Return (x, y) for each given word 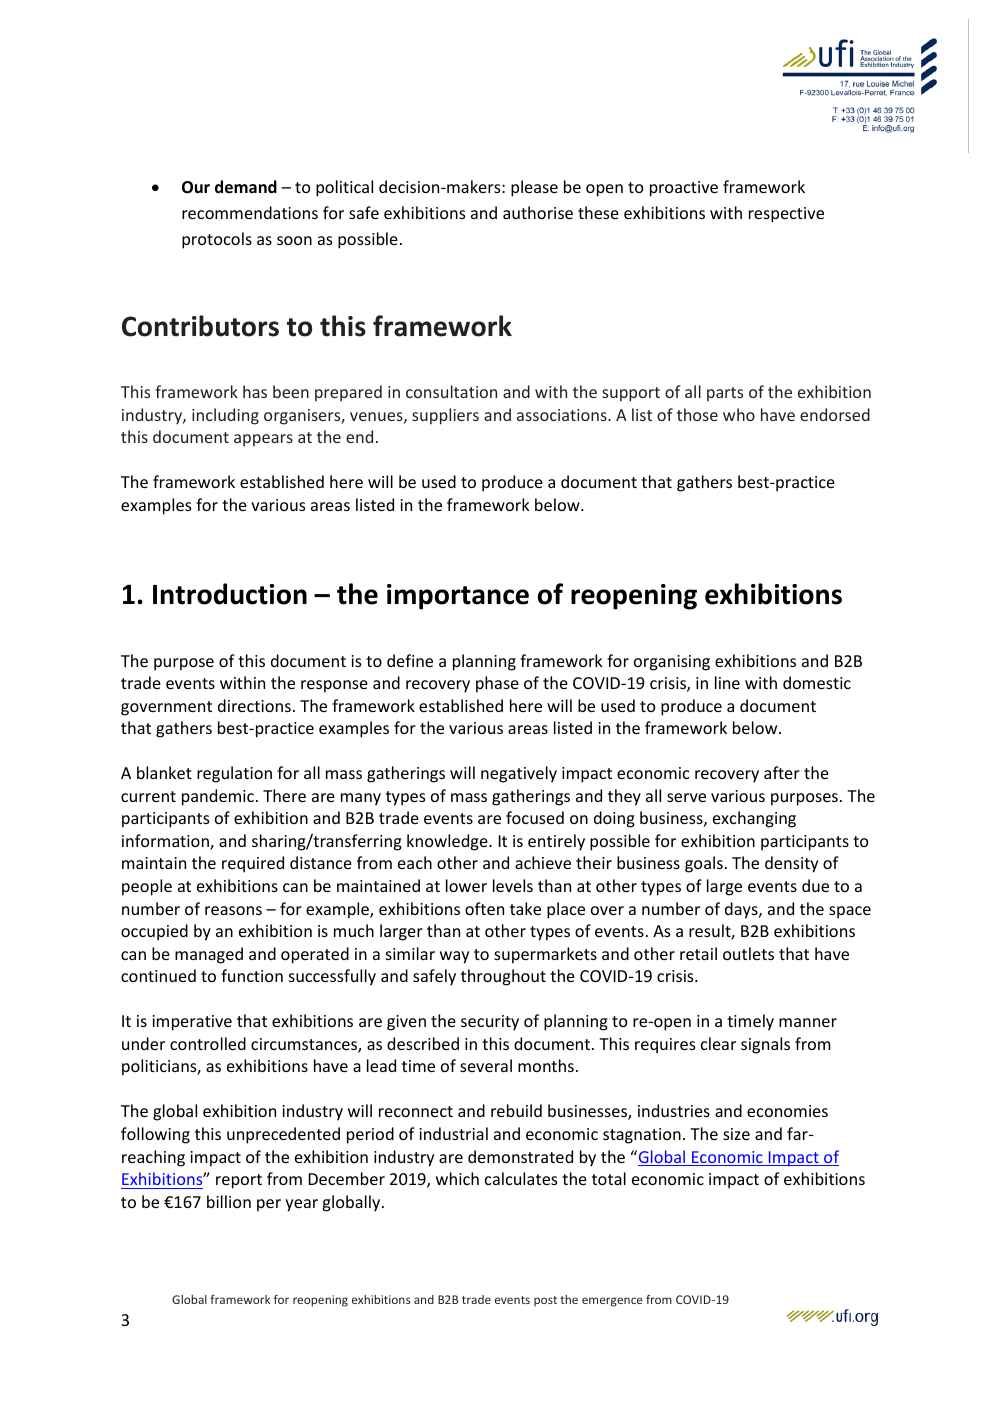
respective (786, 215)
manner (808, 1022)
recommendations (250, 212)
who (739, 414)
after (782, 772)
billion (229, 1201)
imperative (192, 1023)
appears (263, 440)
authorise (538, 212)
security (490, 1023)
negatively (519, 774)
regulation (234, 774)
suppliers (445, 416)
